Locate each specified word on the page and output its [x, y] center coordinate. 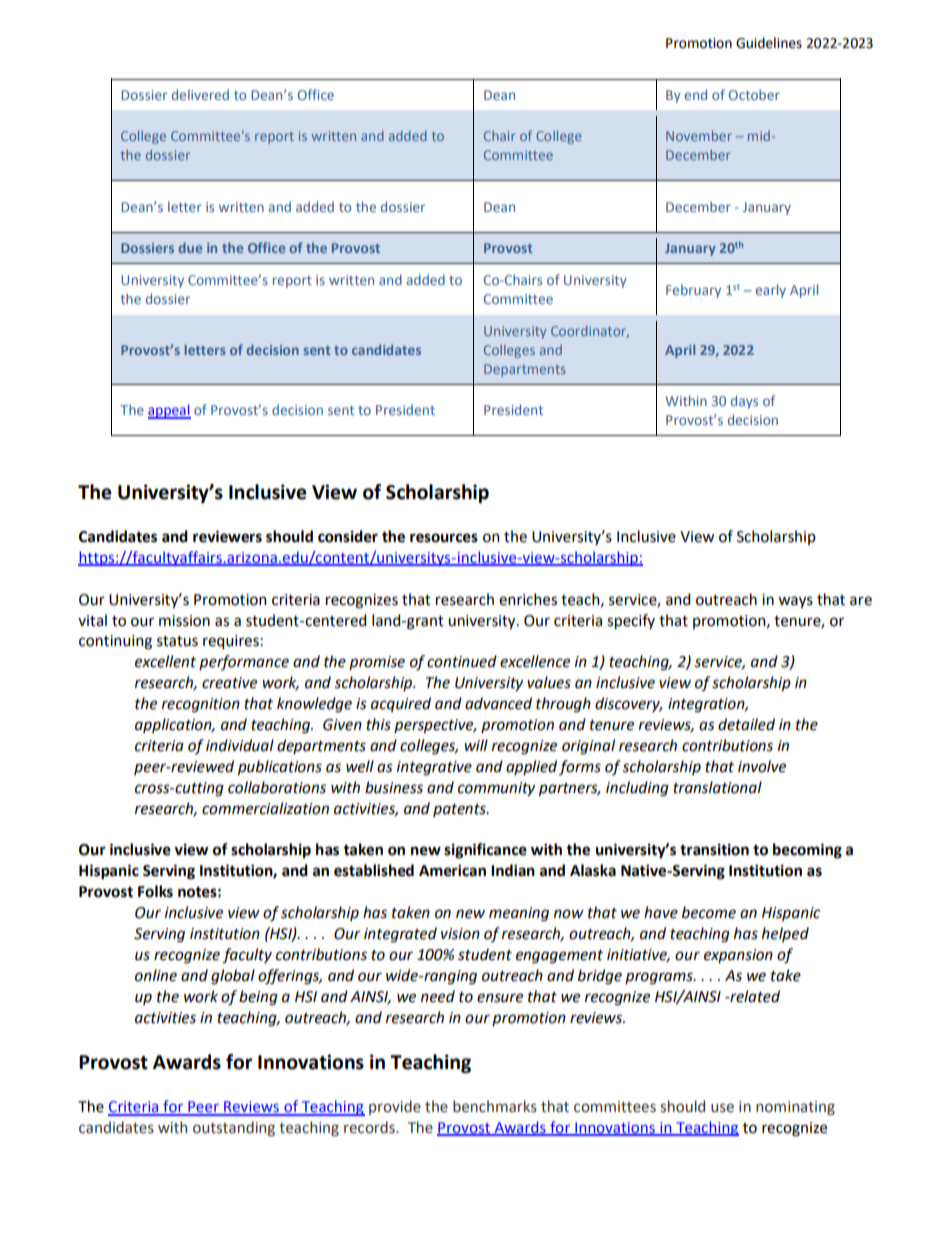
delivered [200, 94]
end [696, 94]
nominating [795, 1108]
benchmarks [495, 1106]
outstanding [234, 1128]
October [754, 94]
